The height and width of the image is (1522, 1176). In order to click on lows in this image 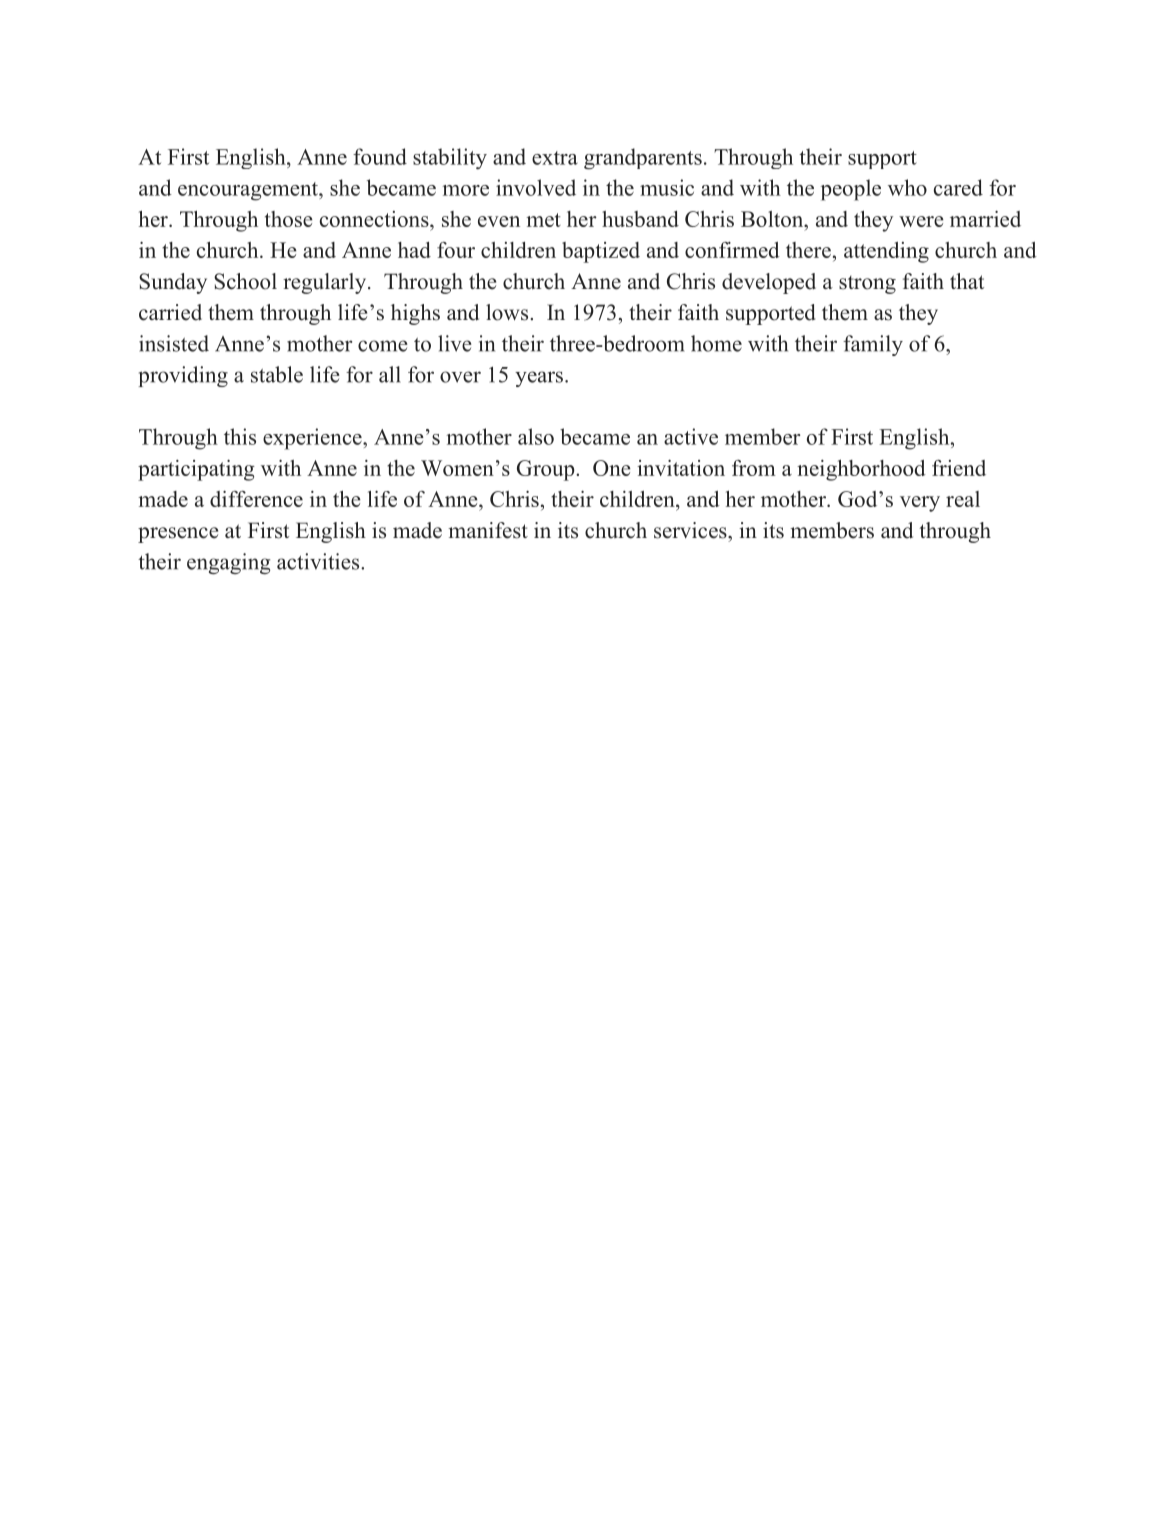, I will do `click(508, 312)`.
